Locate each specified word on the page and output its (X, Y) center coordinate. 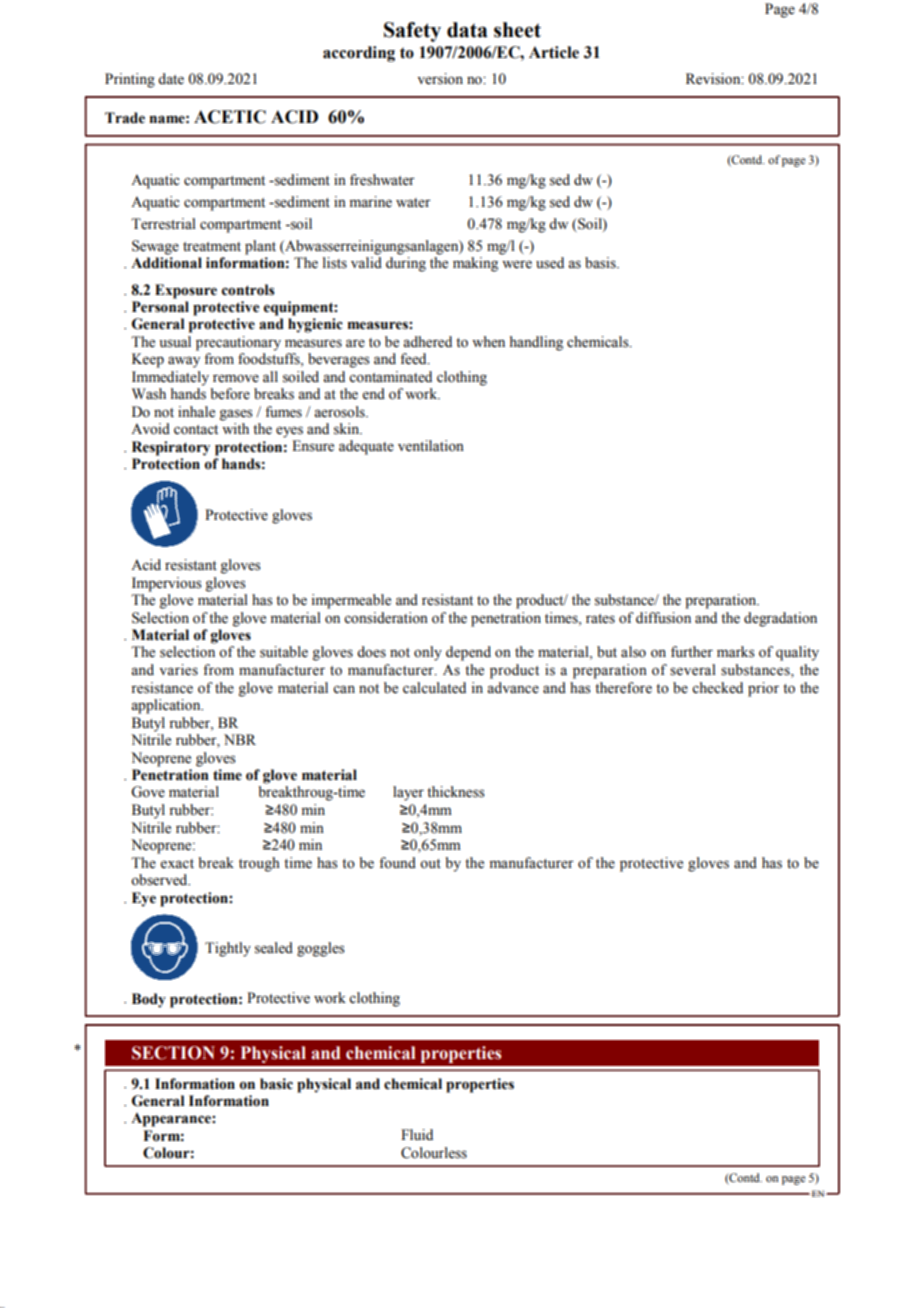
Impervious (167, 584)
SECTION (173, 1053)
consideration (386, 618)
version (440, 79)
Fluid (417, 1134)
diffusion (663, 618)
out (430, 864)
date (171, 79)
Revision (714, 79)
